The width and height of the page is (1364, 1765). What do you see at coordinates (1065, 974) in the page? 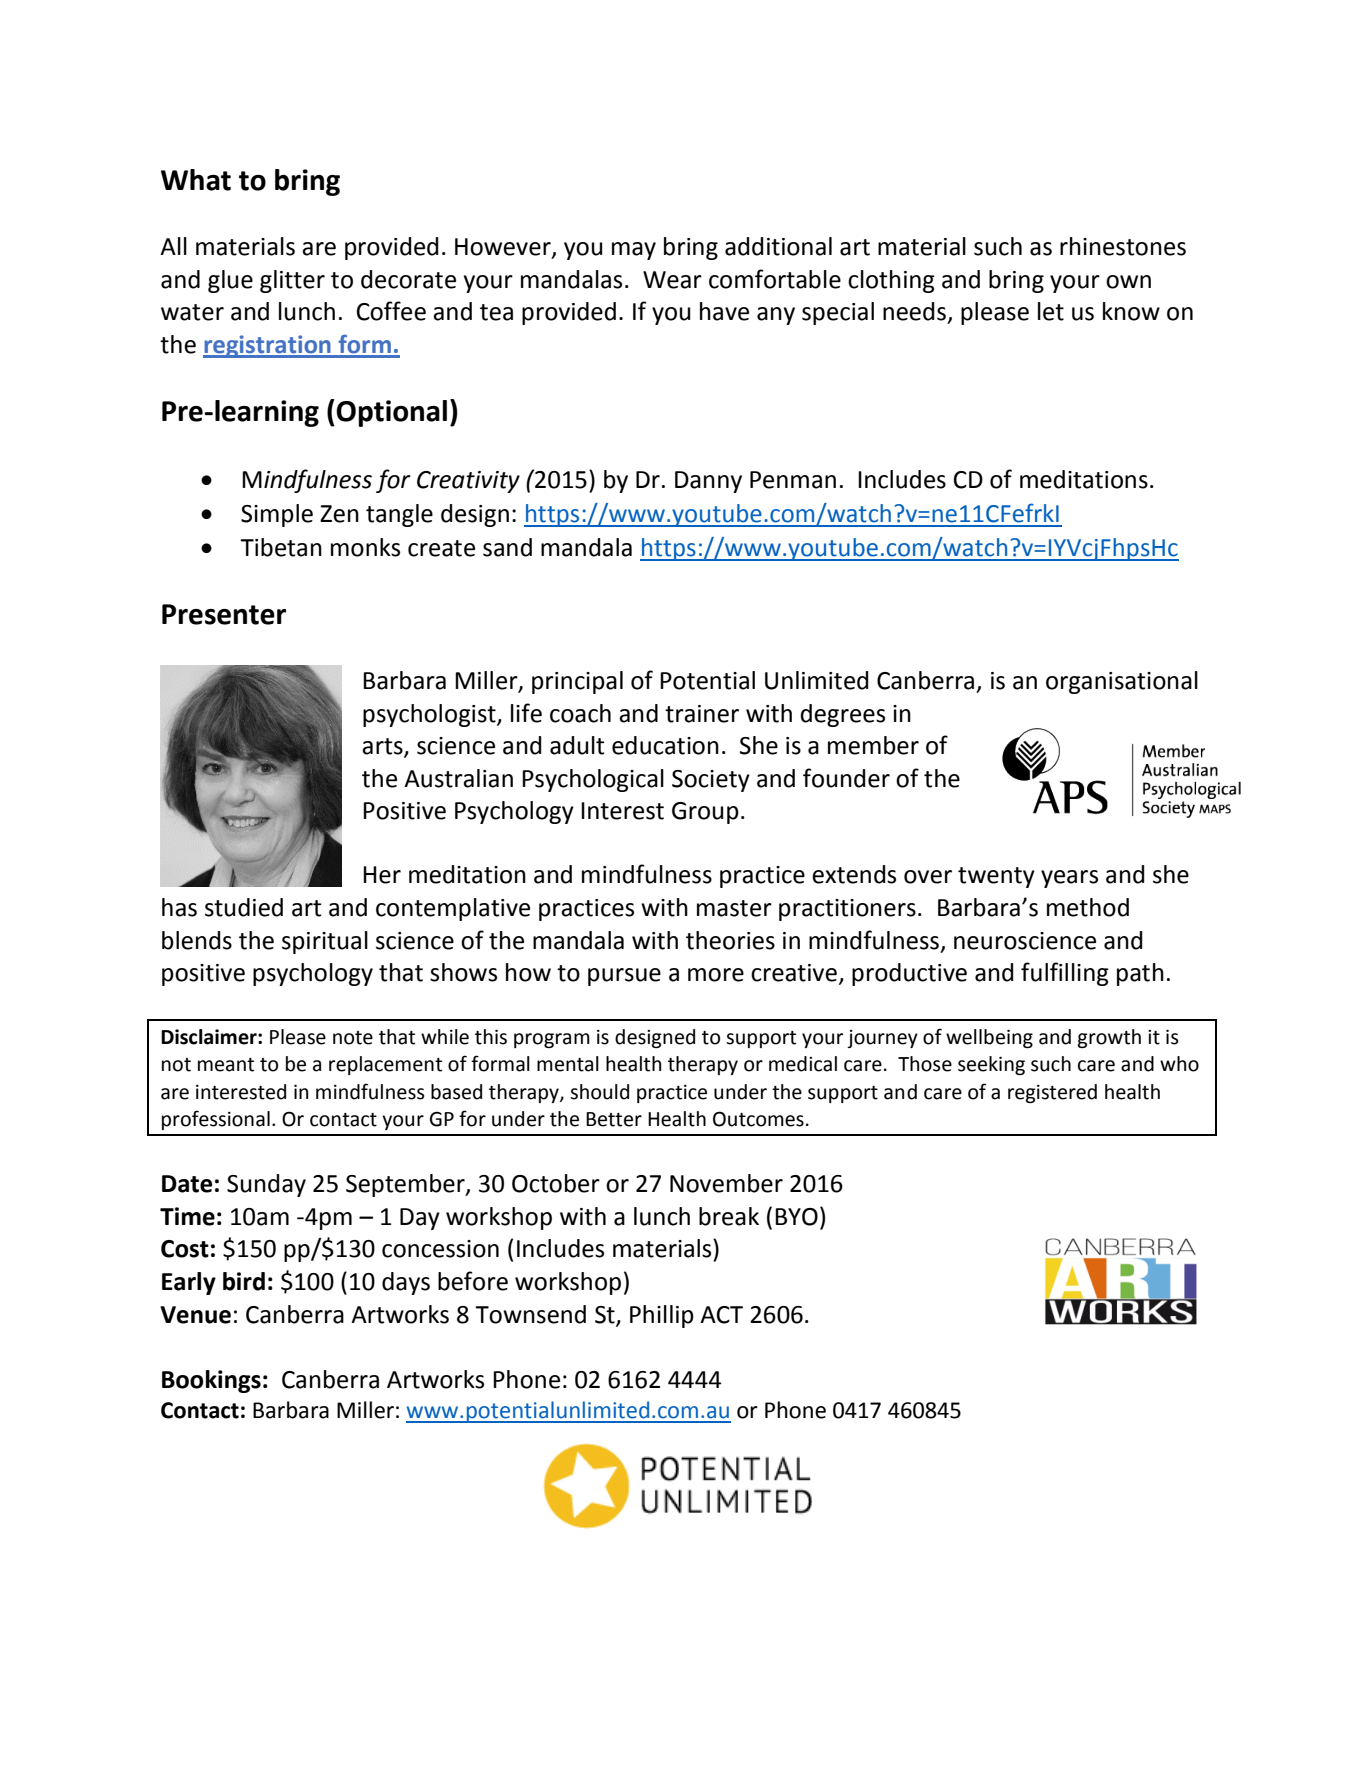
I see `fulfilling` at bounding box center [1065, 974].
